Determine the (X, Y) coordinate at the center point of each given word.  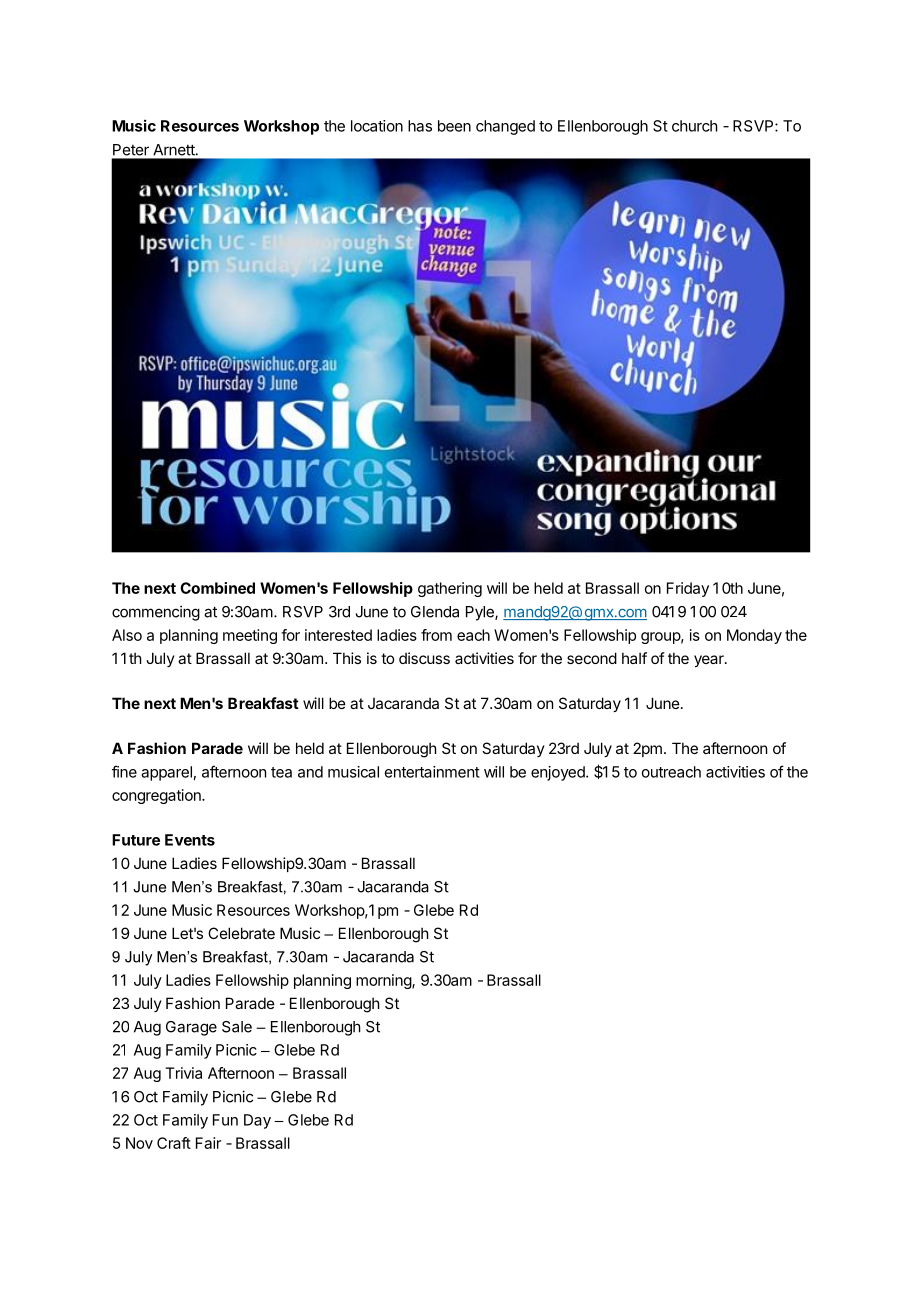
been (454, 126)
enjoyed (559, 773)
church (695, 126)
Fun (225, 1120)
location (377, 126)
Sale (237, 1027)
